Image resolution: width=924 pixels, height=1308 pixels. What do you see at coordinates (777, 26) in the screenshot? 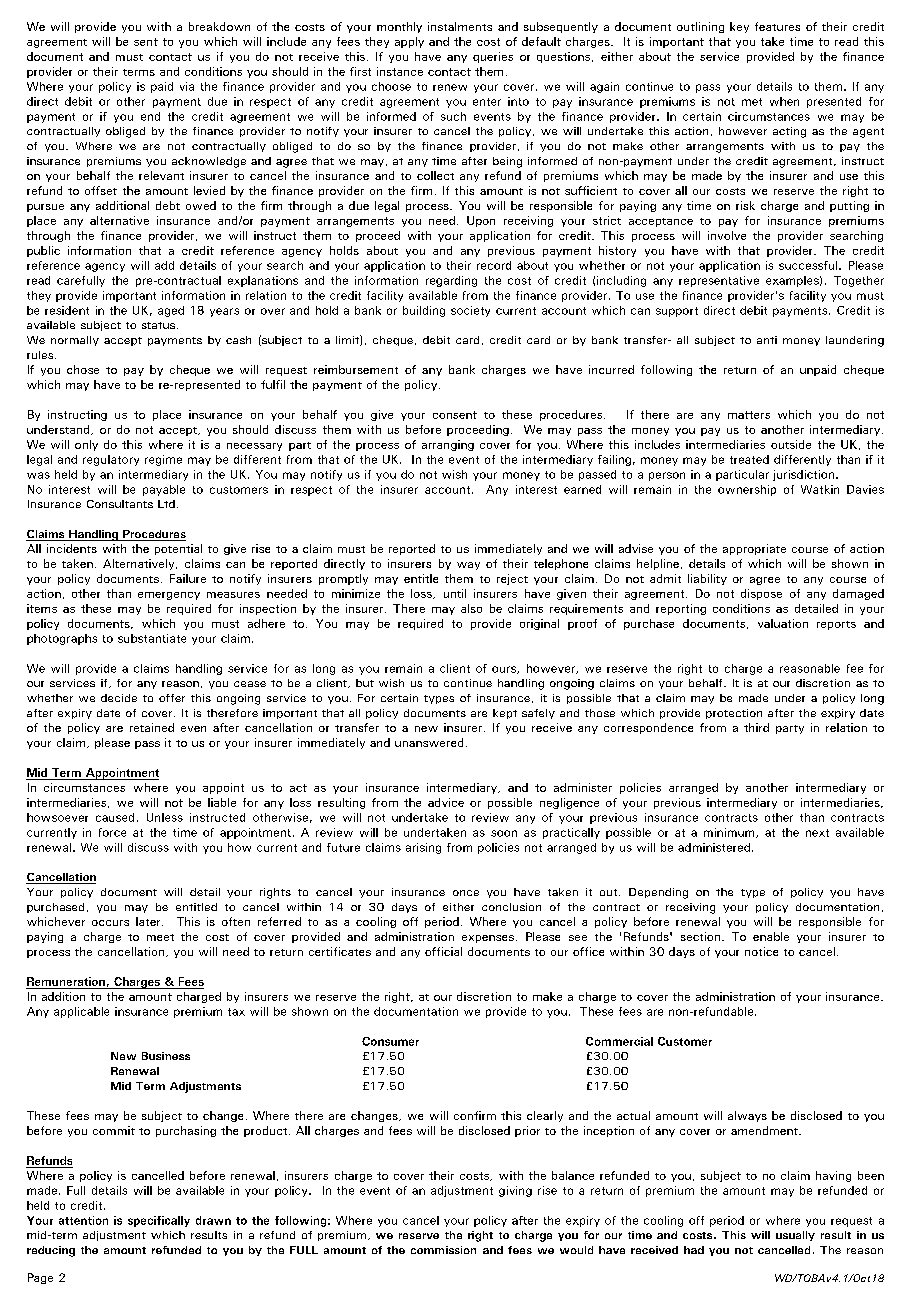
I see `features` at bounding box center [777, 26].
